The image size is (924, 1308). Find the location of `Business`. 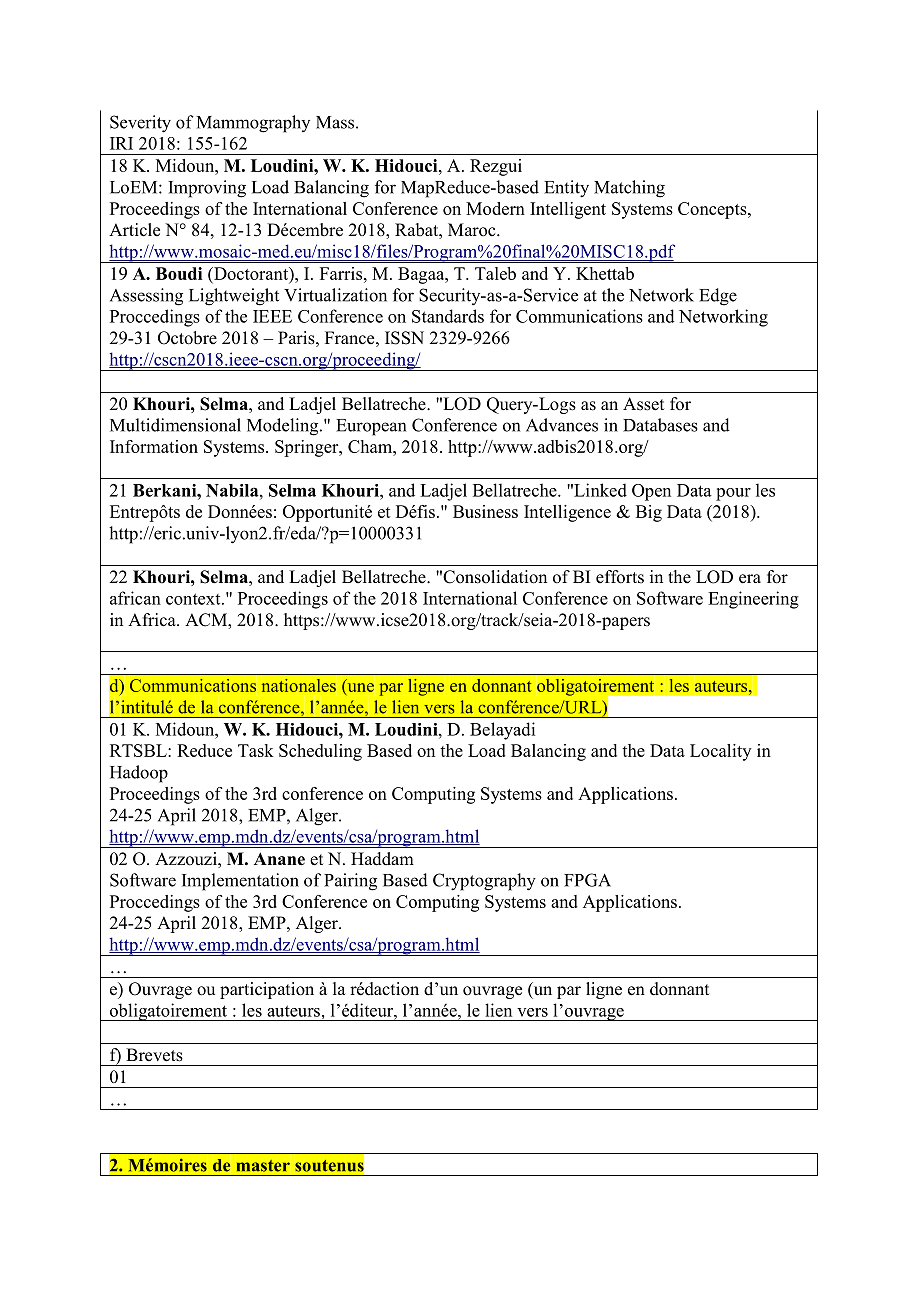

Business is located at coordinates (485, 511).
